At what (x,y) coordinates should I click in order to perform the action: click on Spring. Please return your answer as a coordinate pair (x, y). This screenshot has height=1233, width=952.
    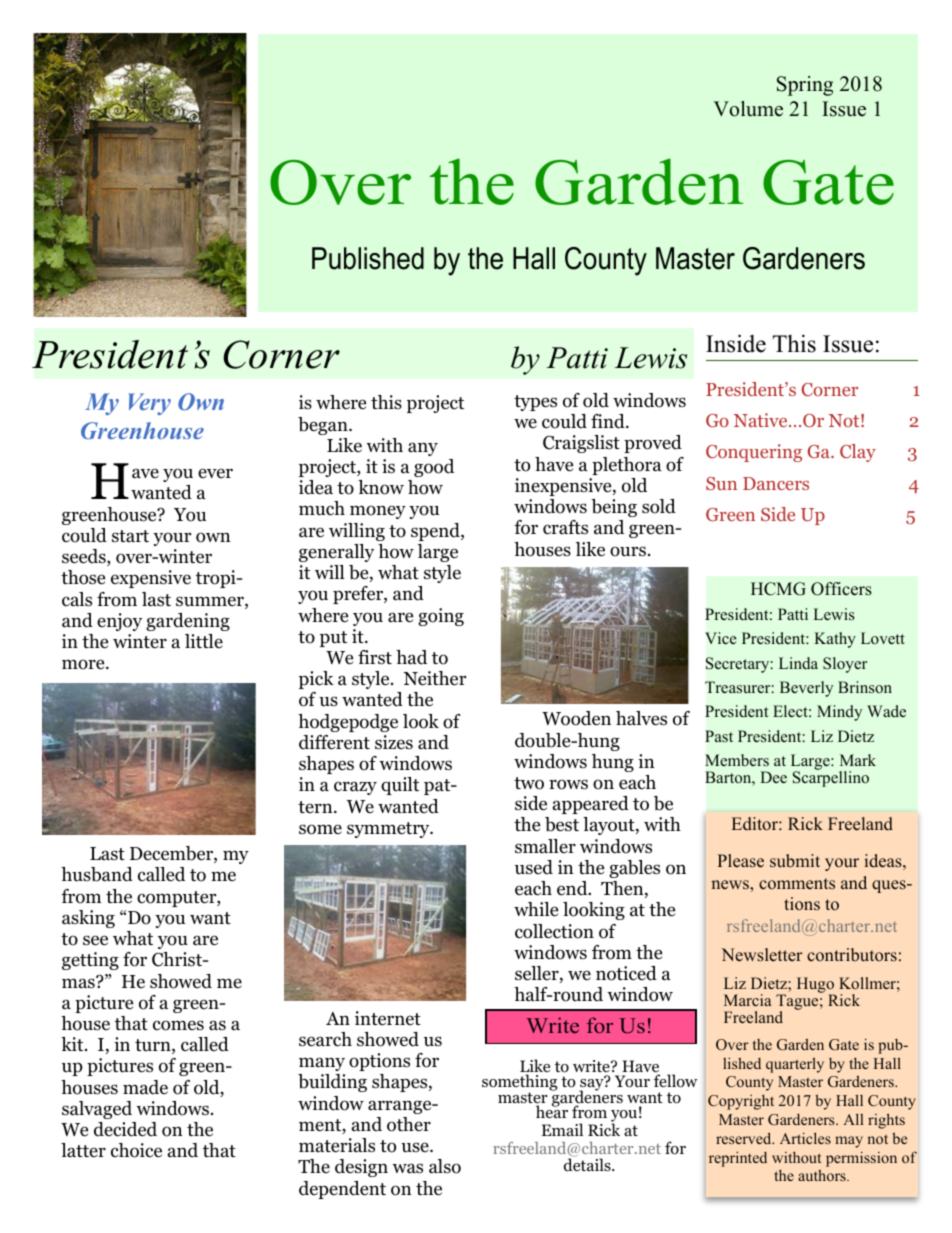
    Looking at the image, I should click on (805, 86).
